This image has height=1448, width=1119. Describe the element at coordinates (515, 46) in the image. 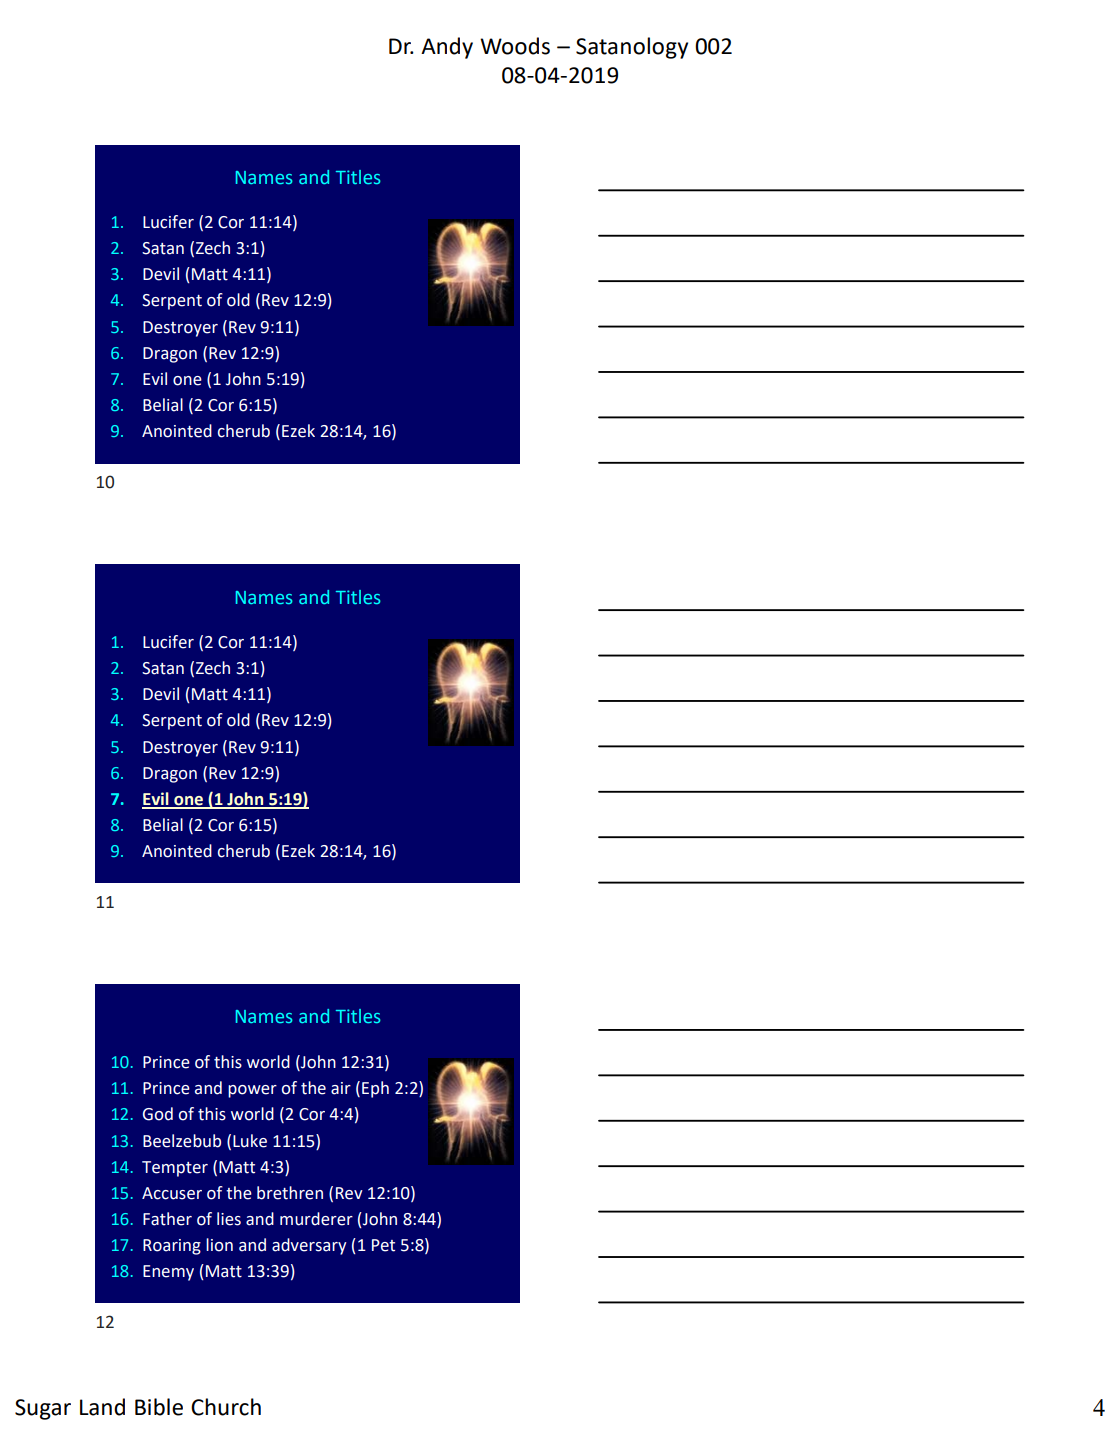

I see `Woods` at that location.
